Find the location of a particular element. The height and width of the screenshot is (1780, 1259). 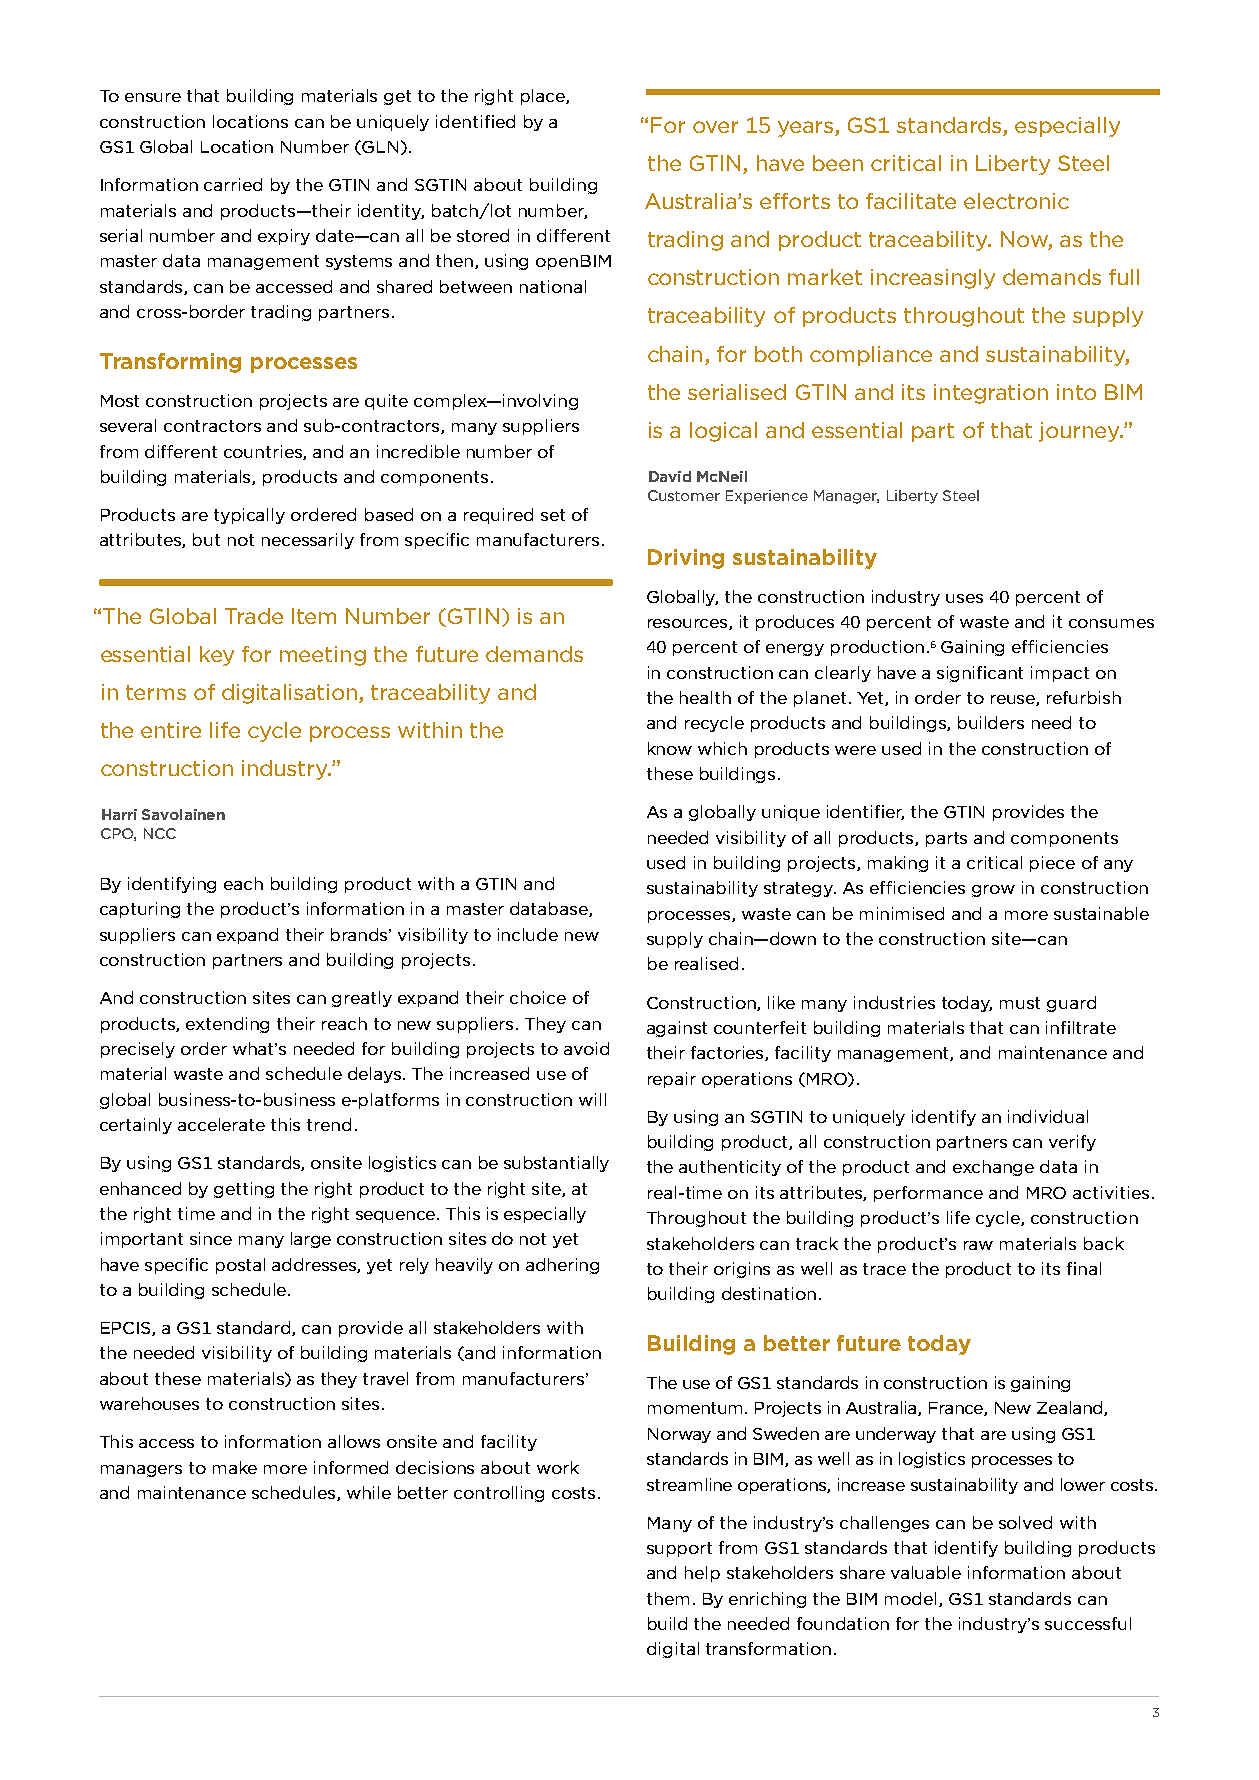

electronic is located at coordinates (1016, 201).
